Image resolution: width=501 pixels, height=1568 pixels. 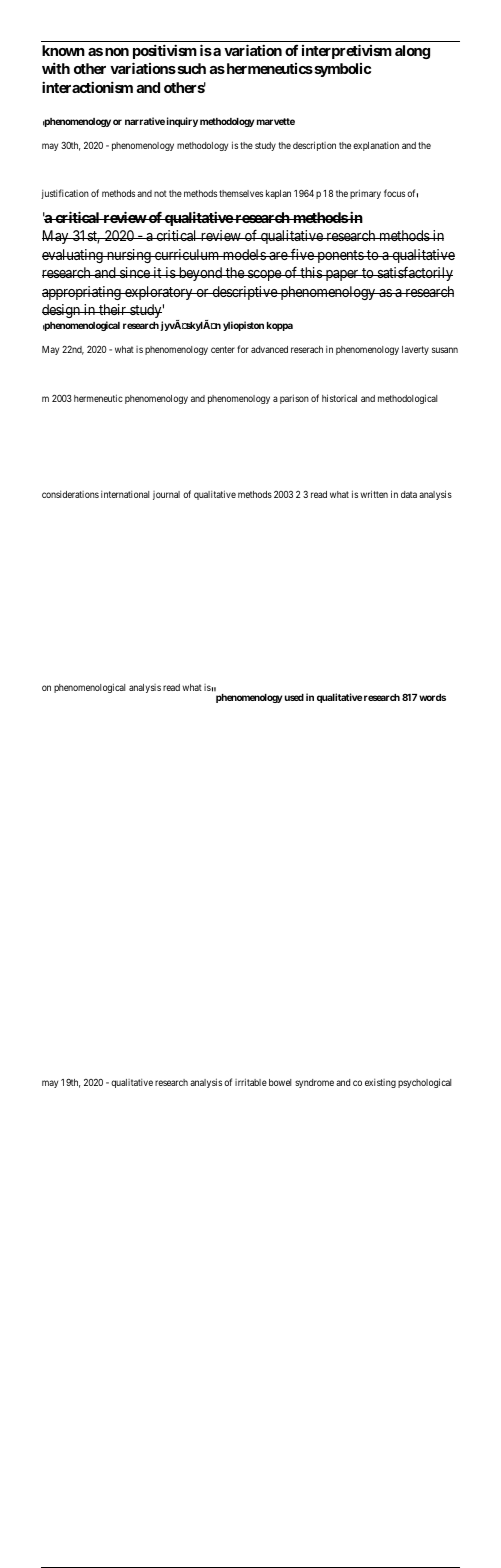 What do you see at coordinates (374, 494) in the screenshot?
I see `written` at bounding box center [374, 494].
